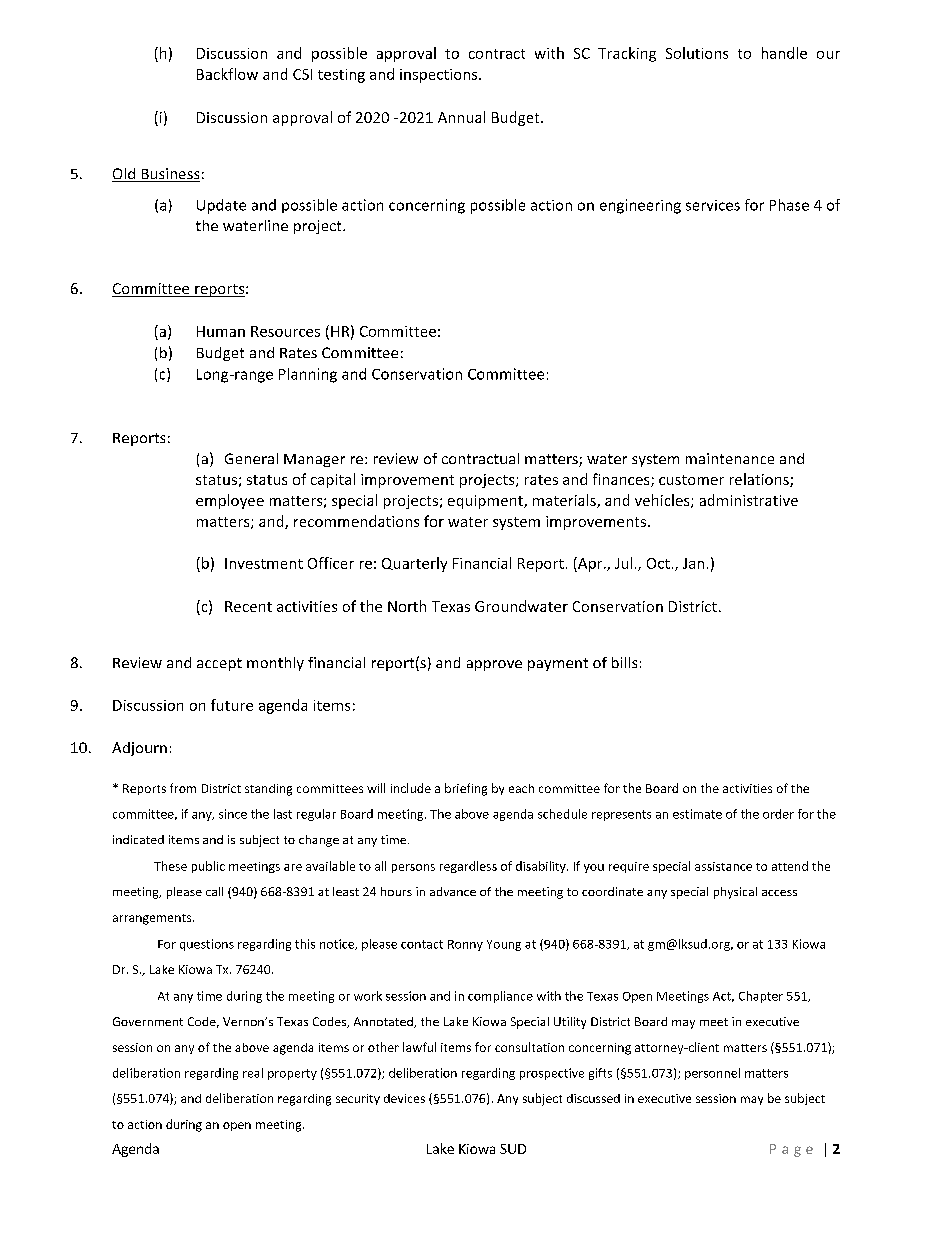 The image size is (952, 1233). What do you see at coordinates (419, 1047) in the page?
I see `lawful` at bounding box center [419, 1047].
